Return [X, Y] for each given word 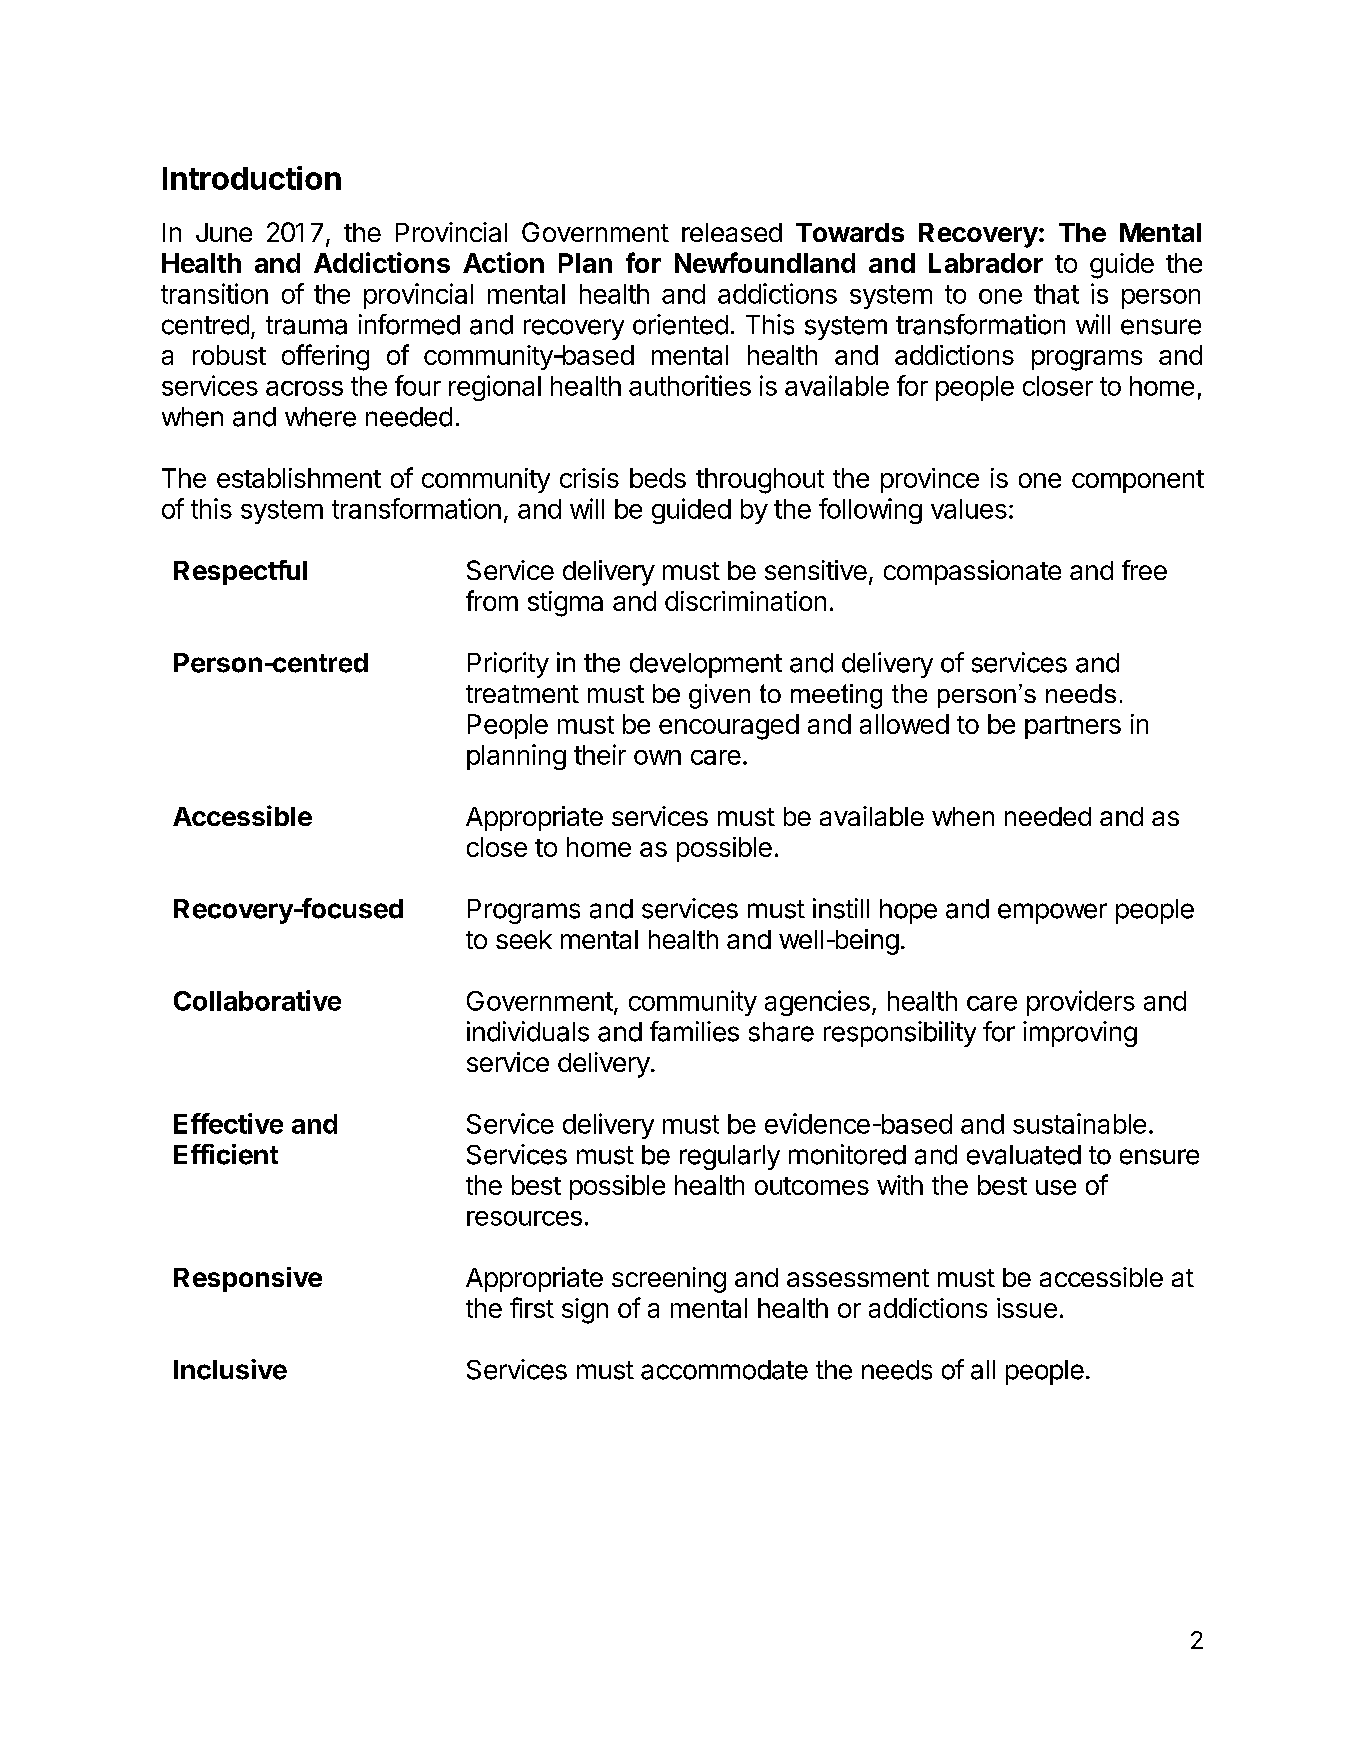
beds [658, 478]
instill [841, 908]
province [930, 480]
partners [1073, 727]
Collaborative [257, 1000]
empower [1052, 913]
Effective [228, 1123]
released [732, 232]
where [320, 417]
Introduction [252, 178]
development [706, 665]
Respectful [240, 572]
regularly [730, 1157]
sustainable [1079, 1123]
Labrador [986, 263]
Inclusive [230, 1369]
